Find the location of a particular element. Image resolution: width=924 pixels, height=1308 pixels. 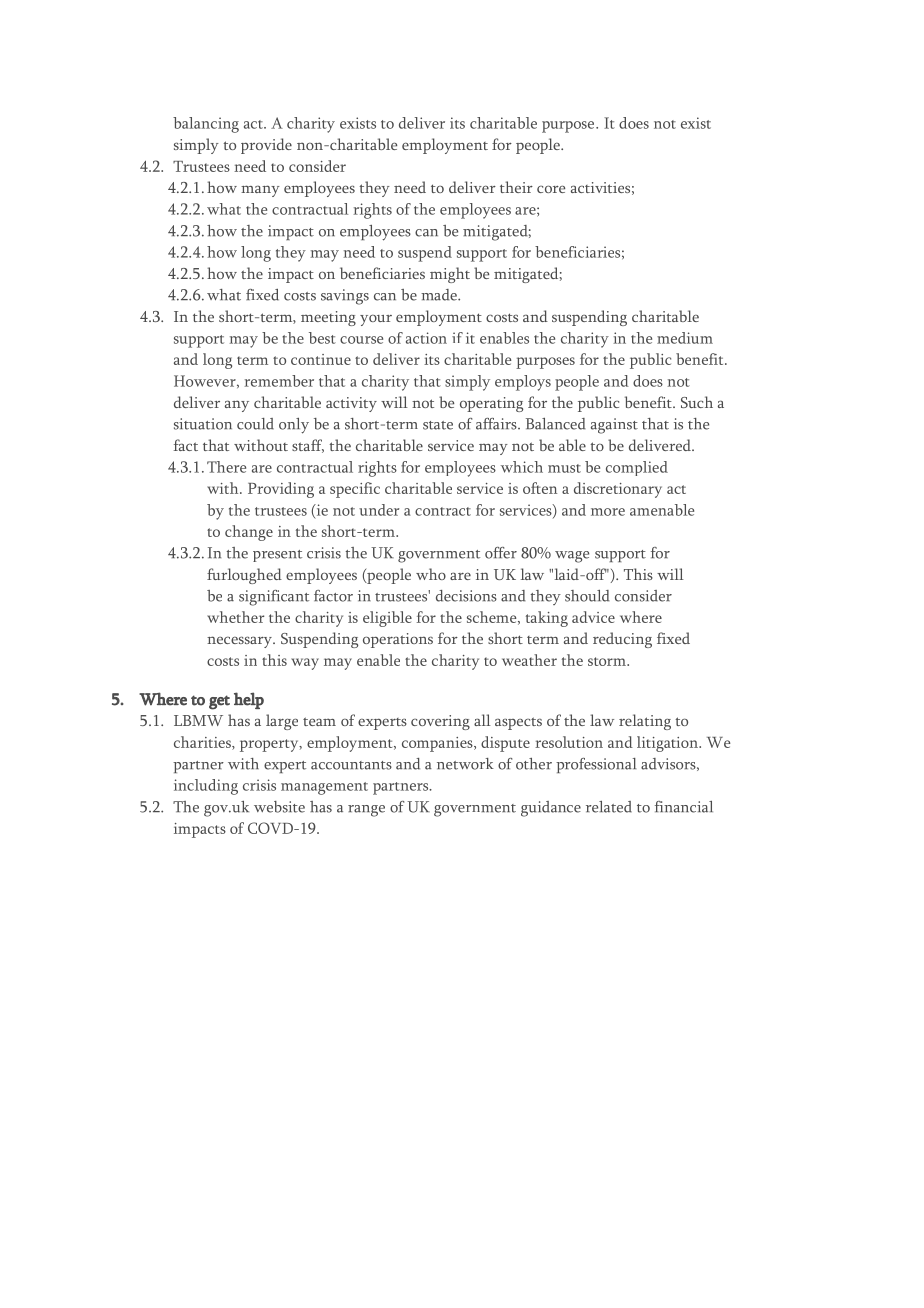

website is located at coordinates (279, 807).
